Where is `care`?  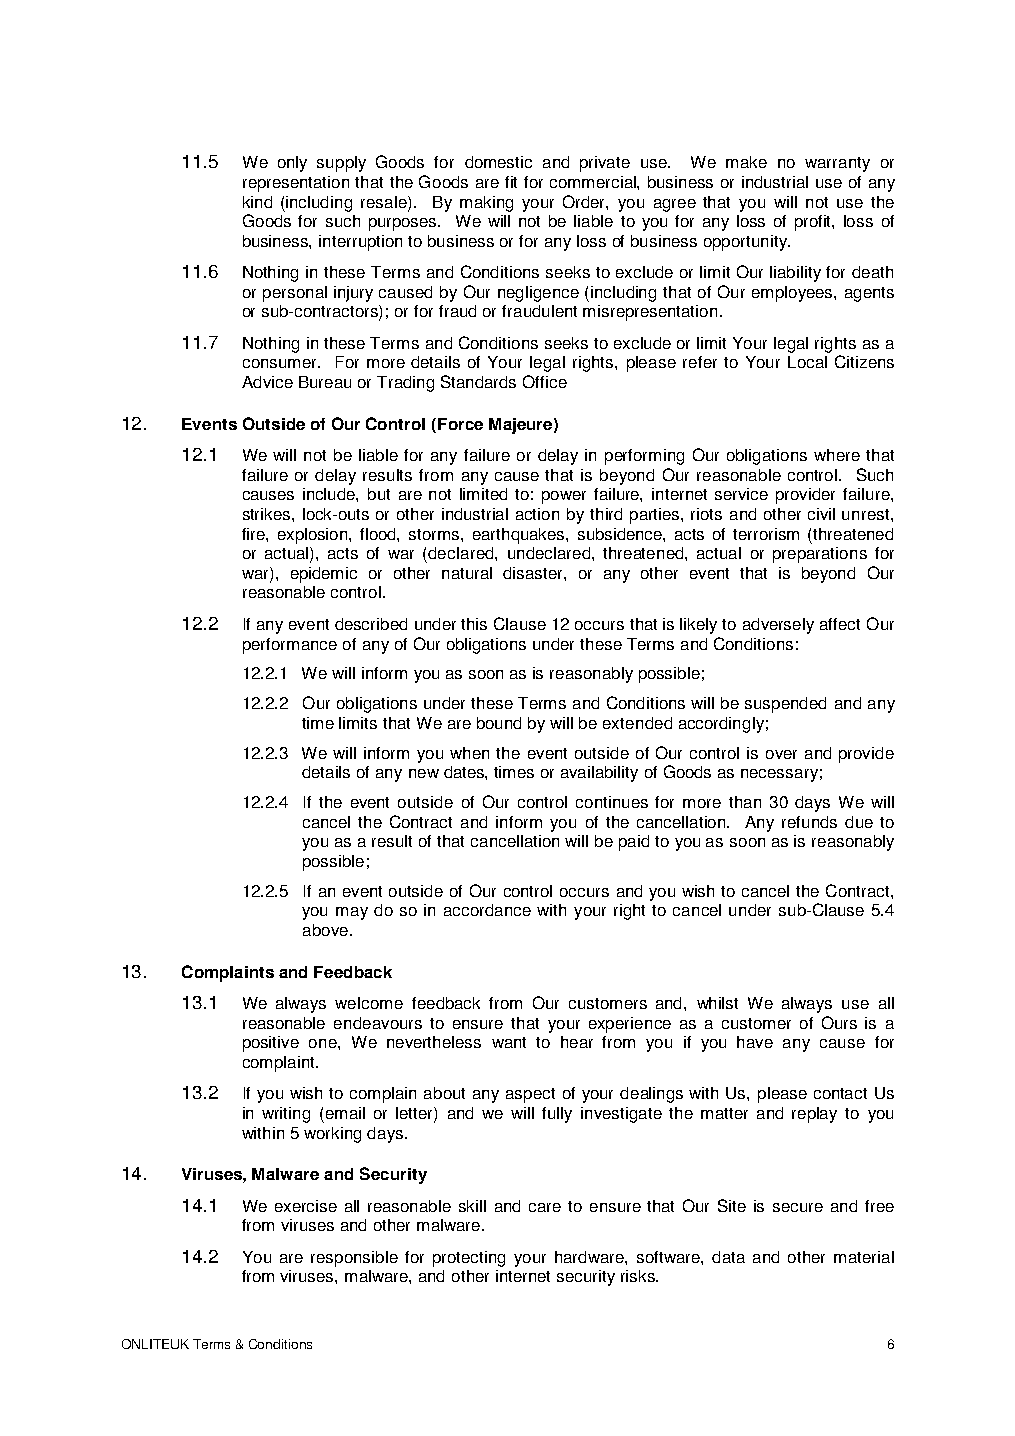 care is located at coordinates (545, 1207).
